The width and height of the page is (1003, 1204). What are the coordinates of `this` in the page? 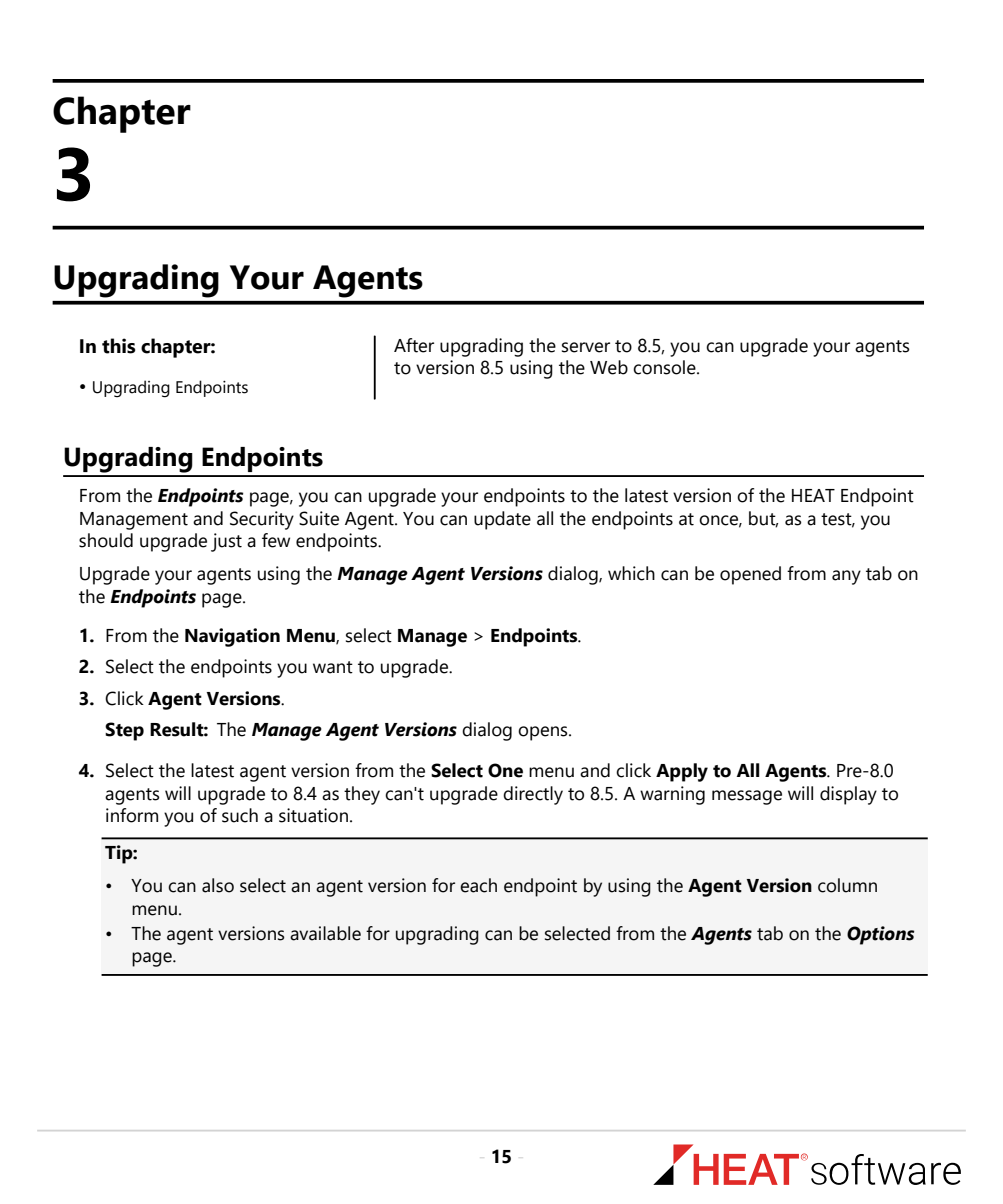 It's located at (118, 346).
